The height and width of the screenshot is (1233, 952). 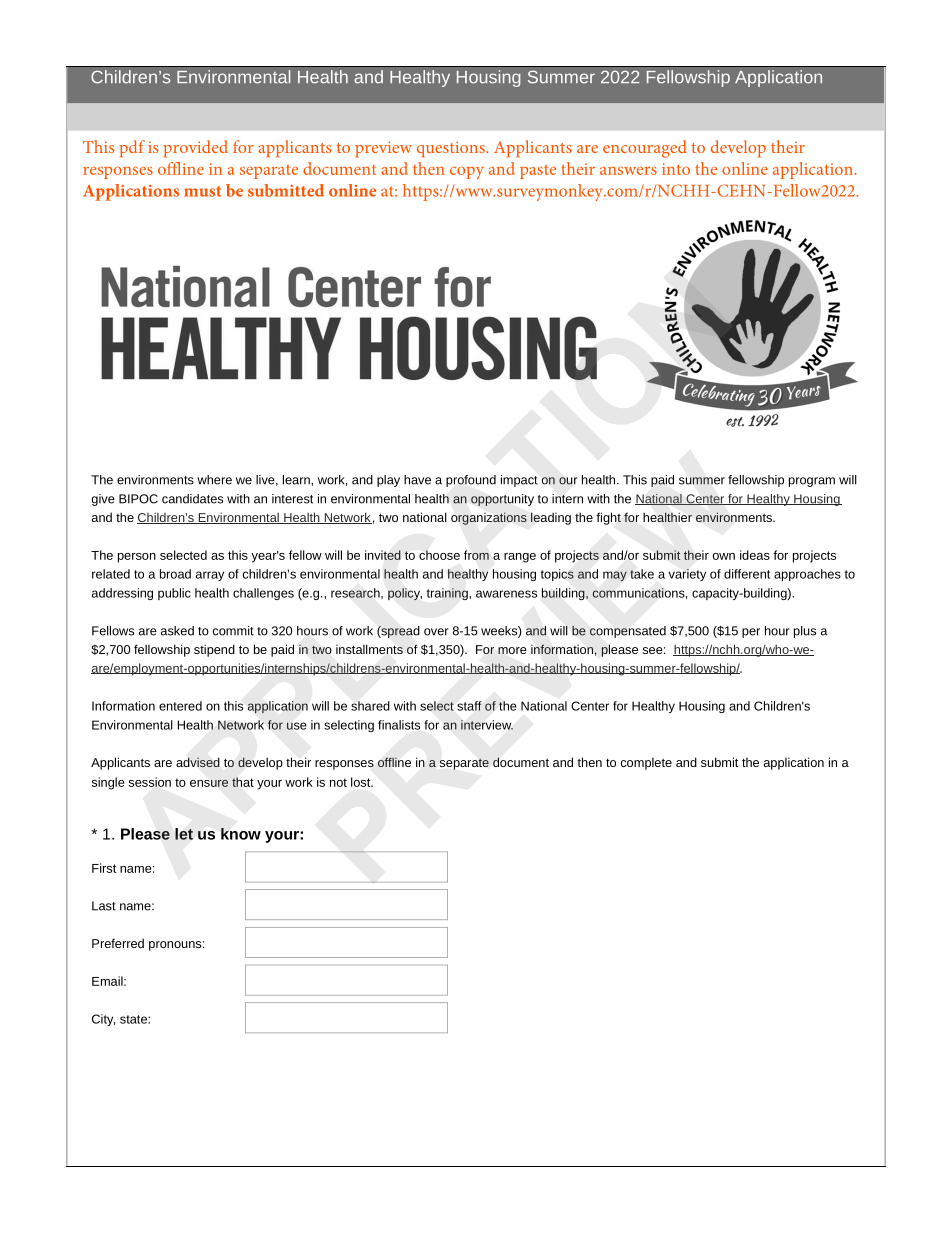 I want to click on Preferred, so click(x=118, y=943).
